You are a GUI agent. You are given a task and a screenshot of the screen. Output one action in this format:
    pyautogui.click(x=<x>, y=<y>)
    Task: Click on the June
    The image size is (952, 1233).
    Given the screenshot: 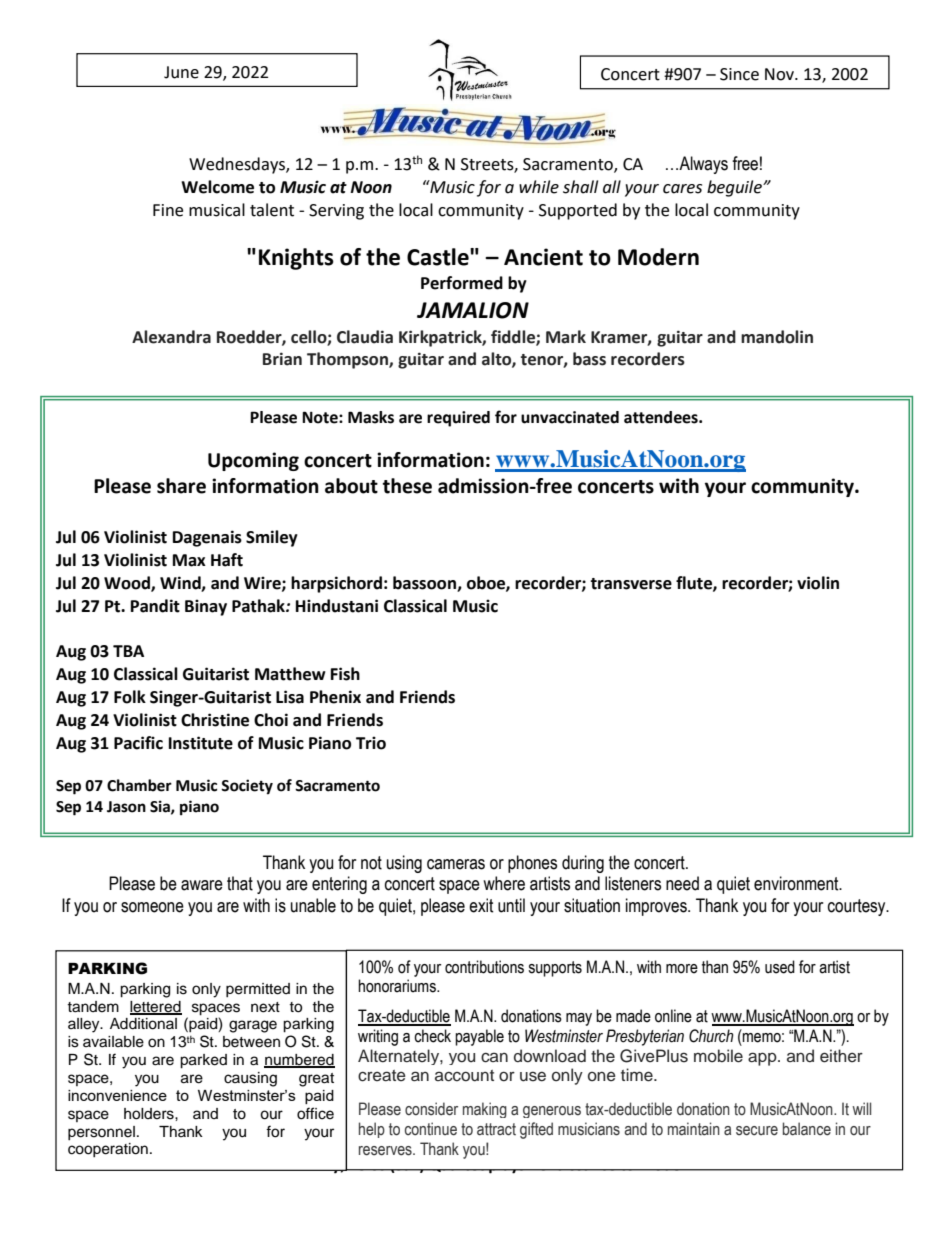 What is the action you would take?
    pyautogui.click(x=181, y=72)
